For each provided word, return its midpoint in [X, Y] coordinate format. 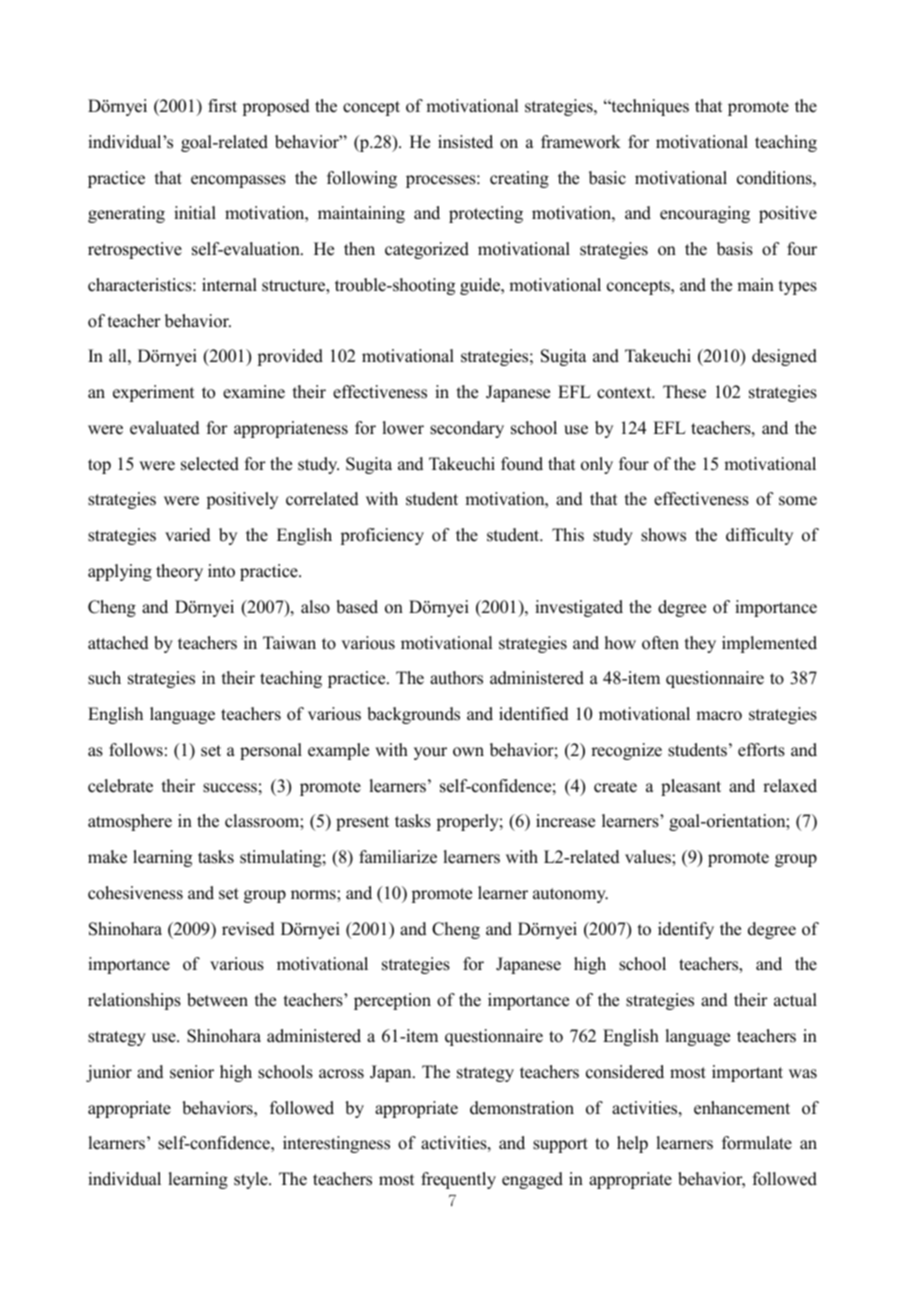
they [700, 644]
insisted [465, 142]
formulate [757, 1143]
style [252, 1180]
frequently [458, 1180]
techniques [649, 107]
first [222, 106]
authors [456, 678]
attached [118, 643]
